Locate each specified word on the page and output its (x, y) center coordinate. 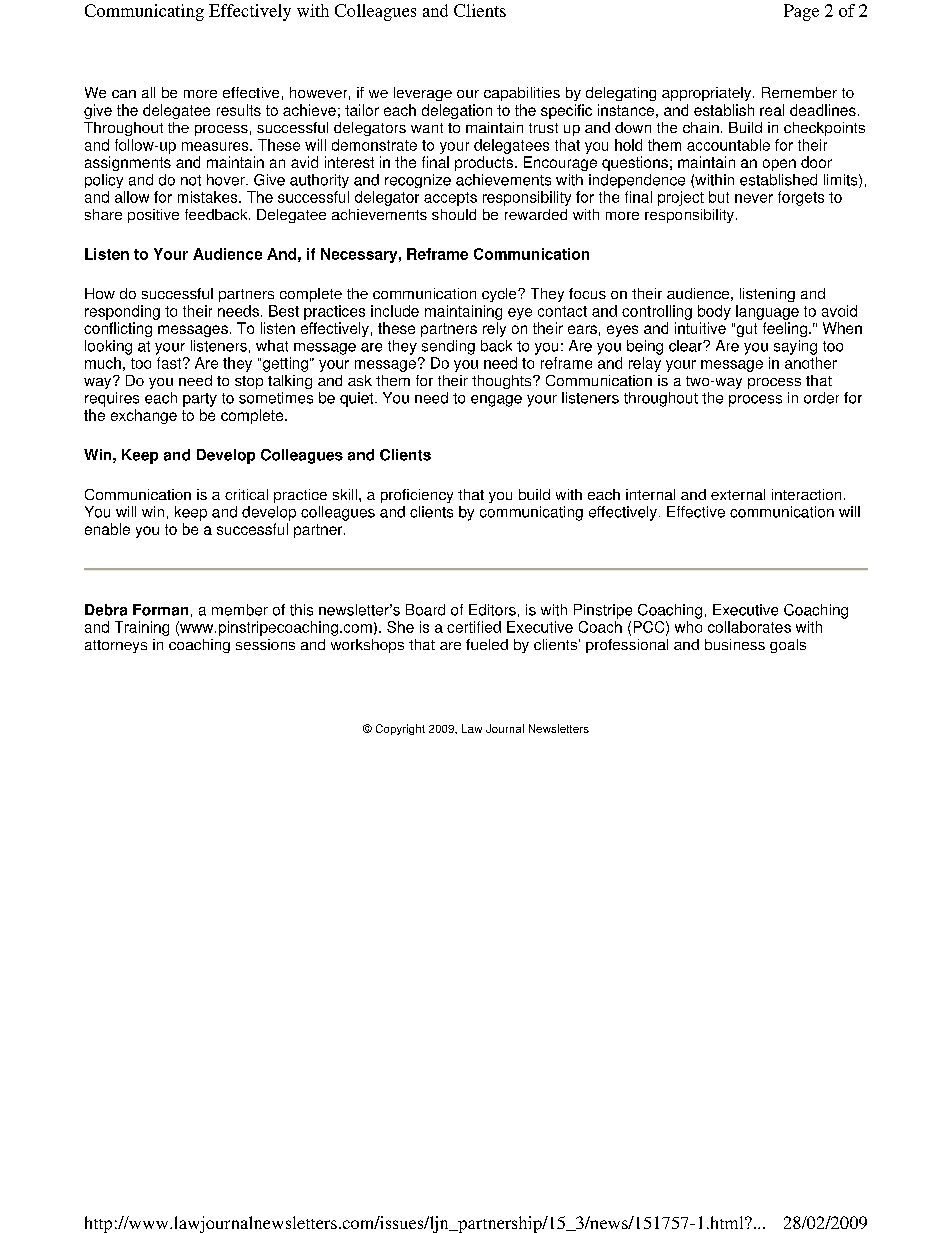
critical (246, 494)
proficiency (417, 496)
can (124, 94)
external (738, 494)
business (735, 644)
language (767, 312)
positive (153, 216)
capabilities (522, 94)
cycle (500, 295)
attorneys (116, 646)
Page (801, 12)
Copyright (400, 729)
